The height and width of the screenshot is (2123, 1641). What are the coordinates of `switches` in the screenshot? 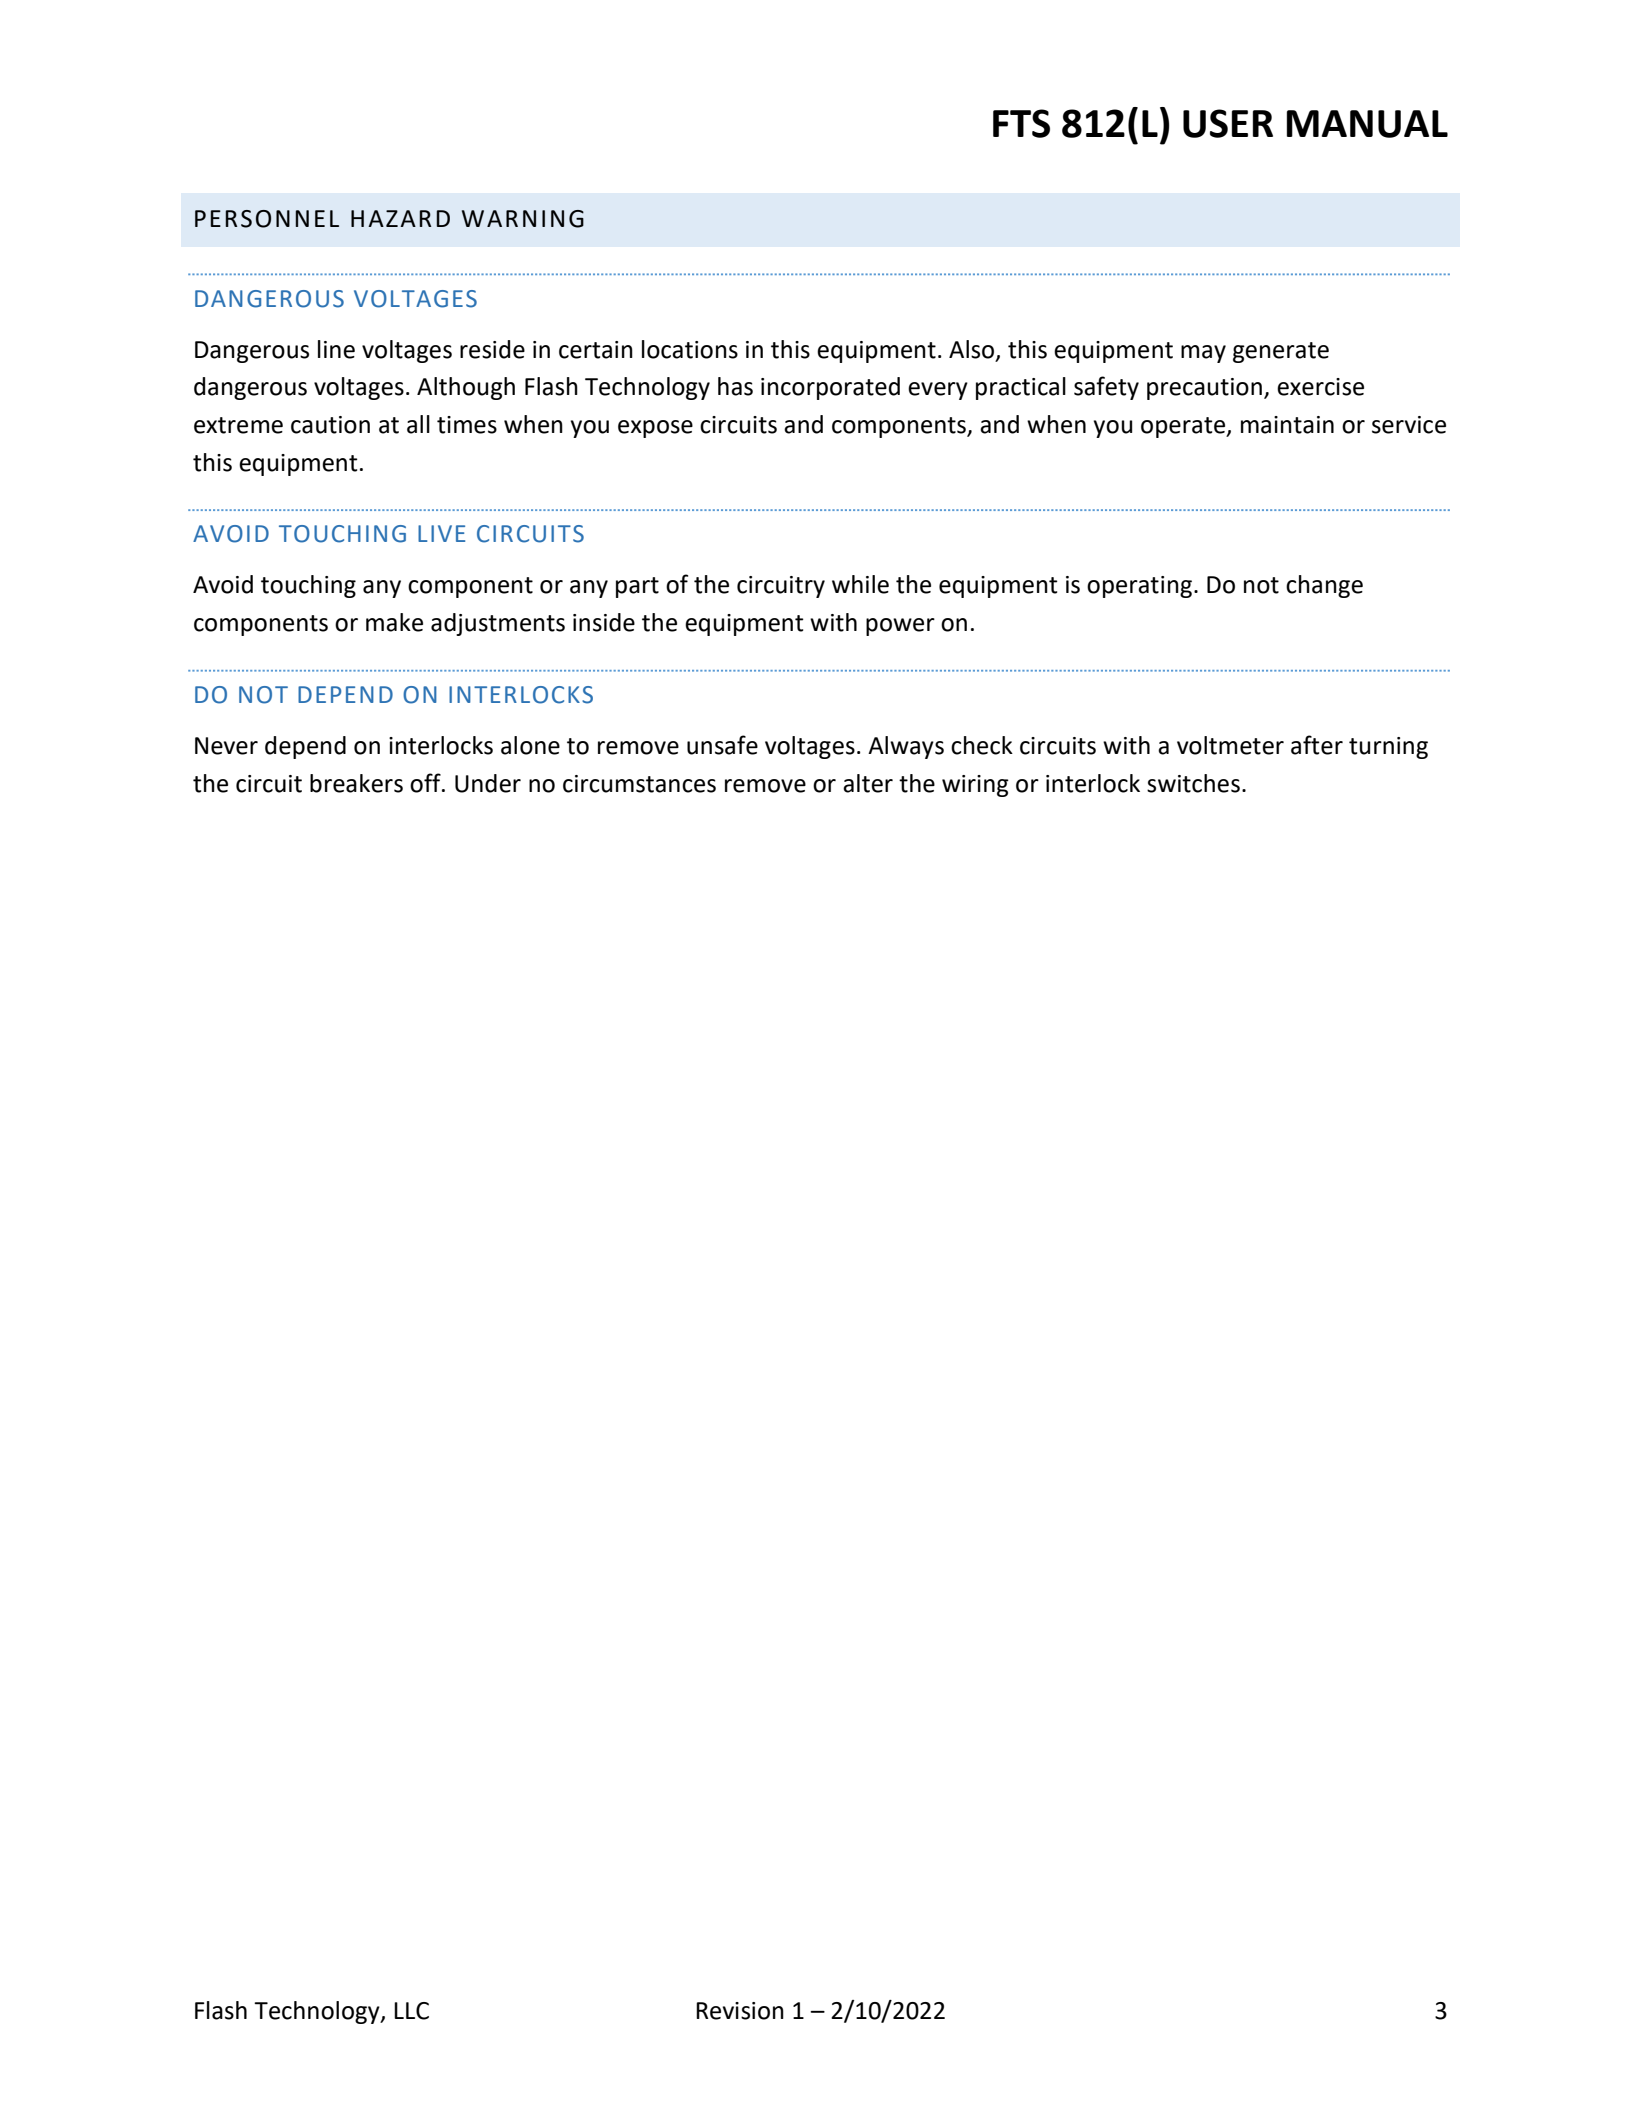 It's located at (1193, 783).
